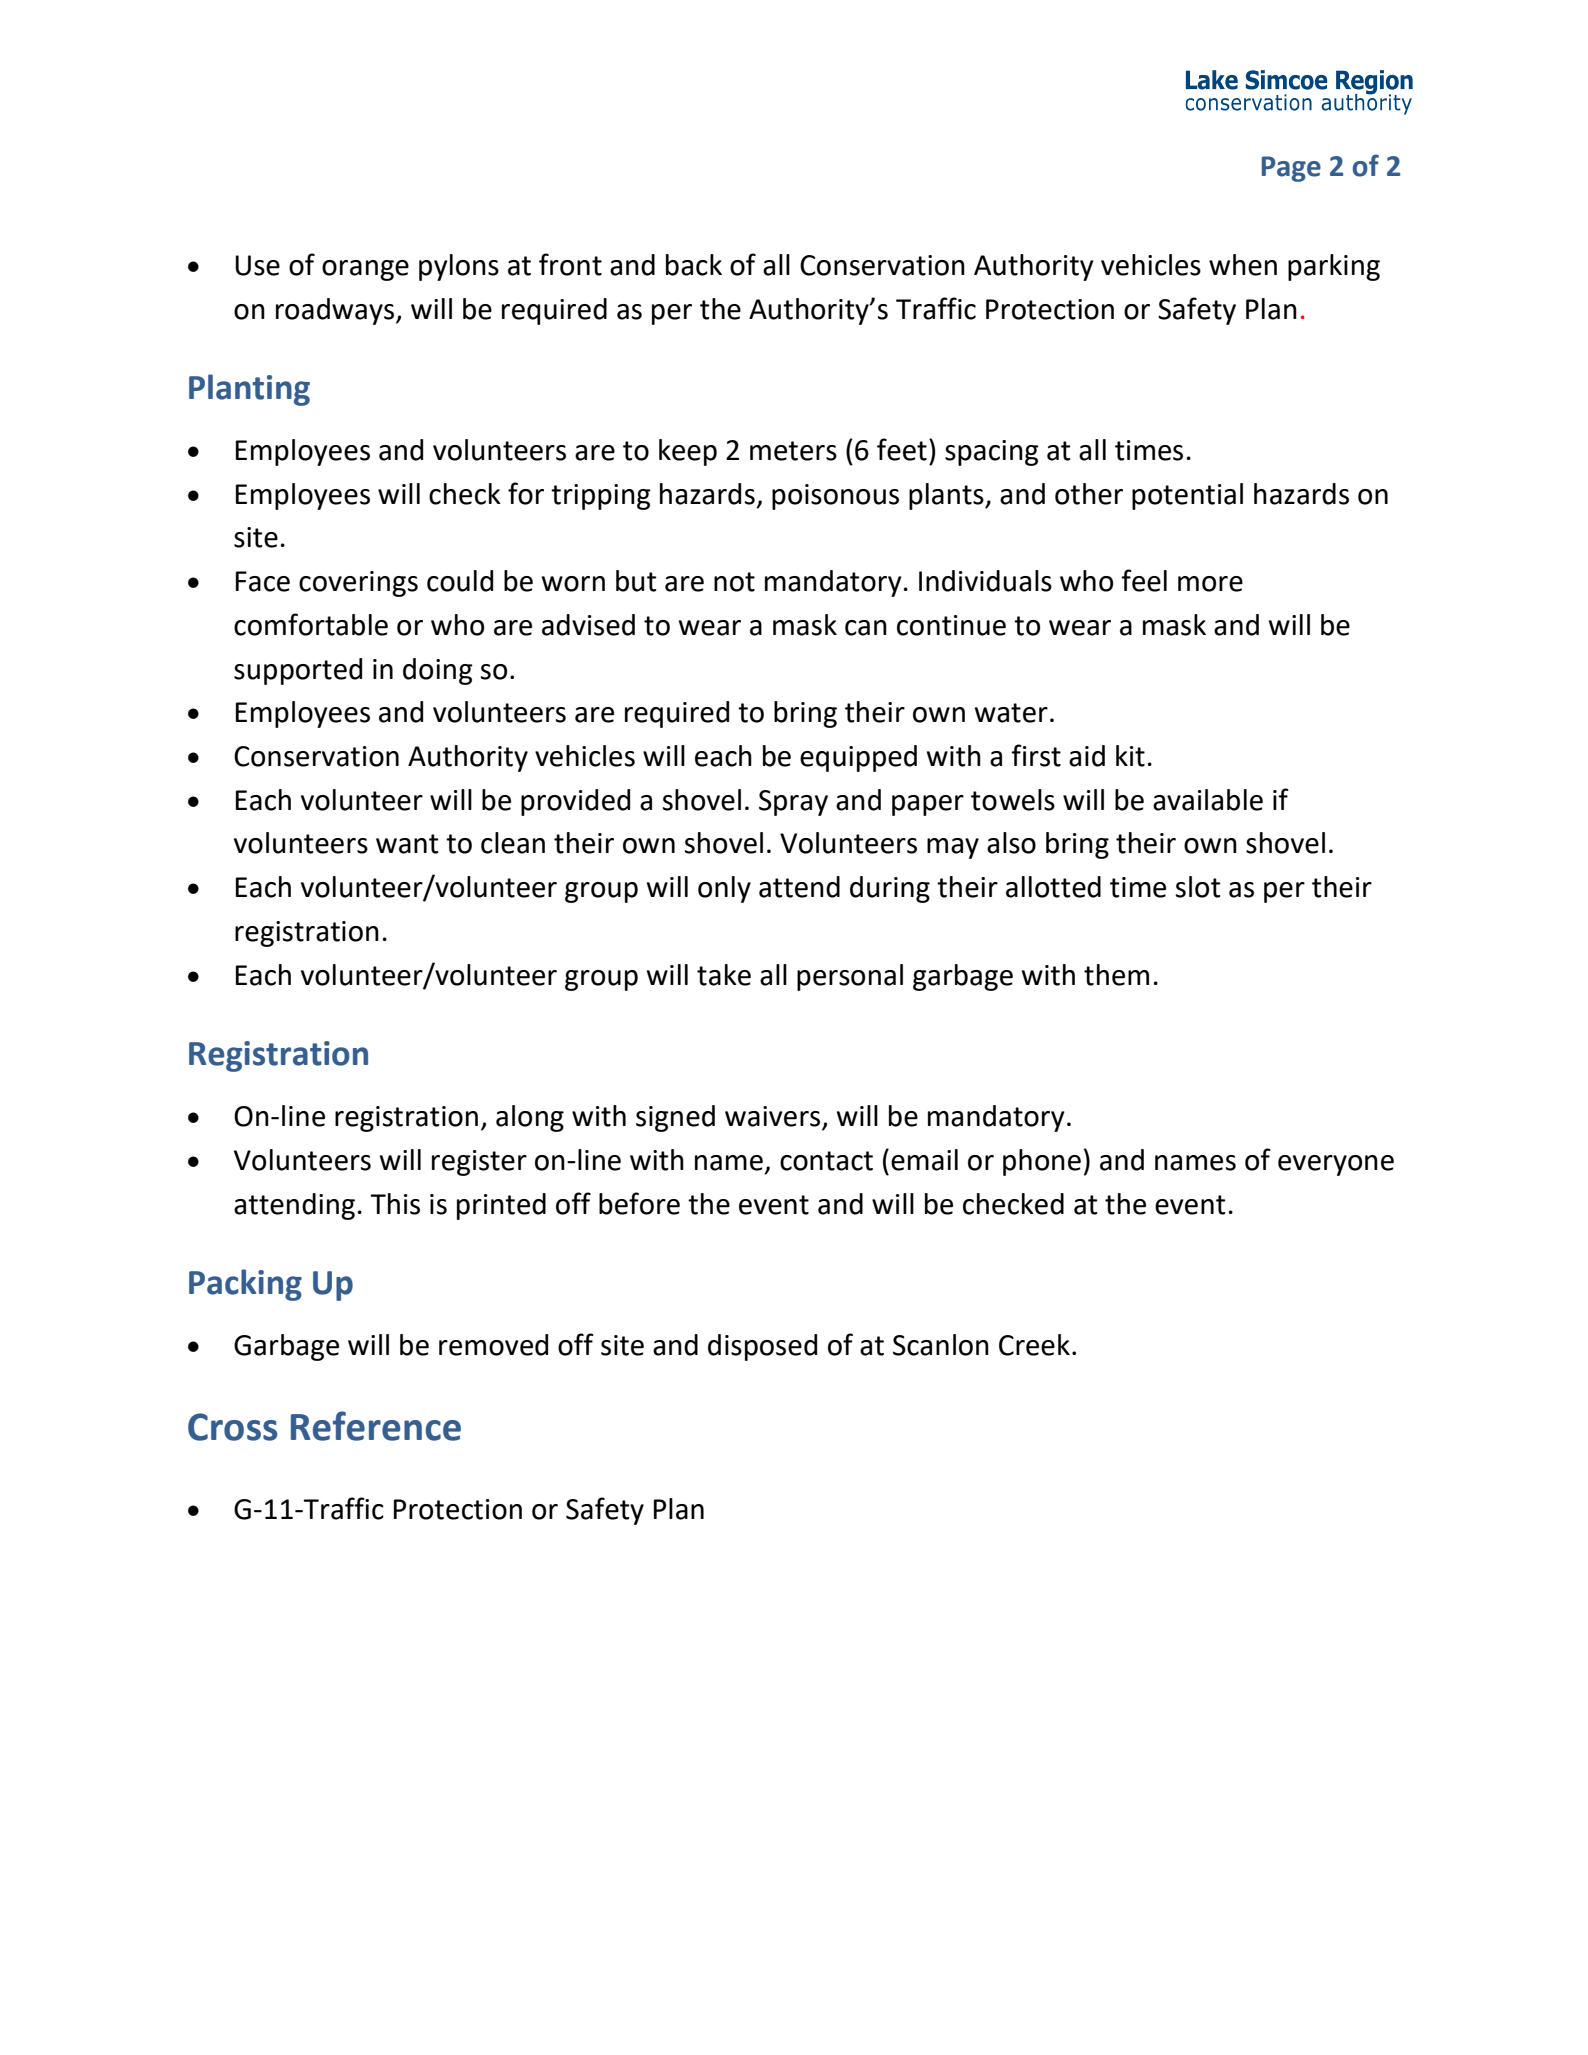 Image resolution: width=1588 pixels, height=2055 pixels. What do you see at coordinates (459, 267) in the screenshot?
I see `pylons` at bounding box center [459, 267].
